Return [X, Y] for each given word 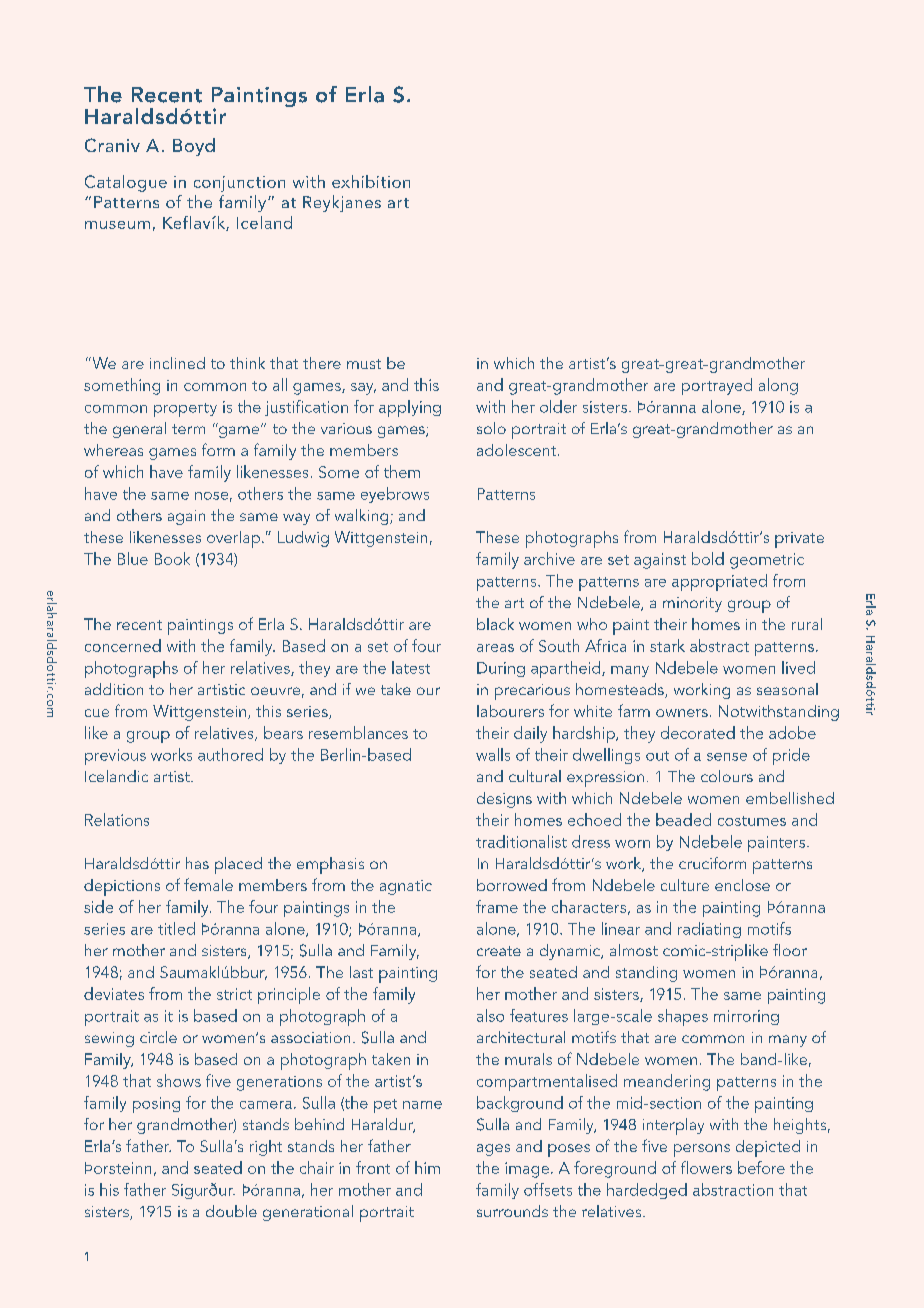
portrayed [717, 386]
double [231, 1211]
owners [682, 713]
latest [411, 667]
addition [114, 689]
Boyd [194, 147]
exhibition [371, 181]
